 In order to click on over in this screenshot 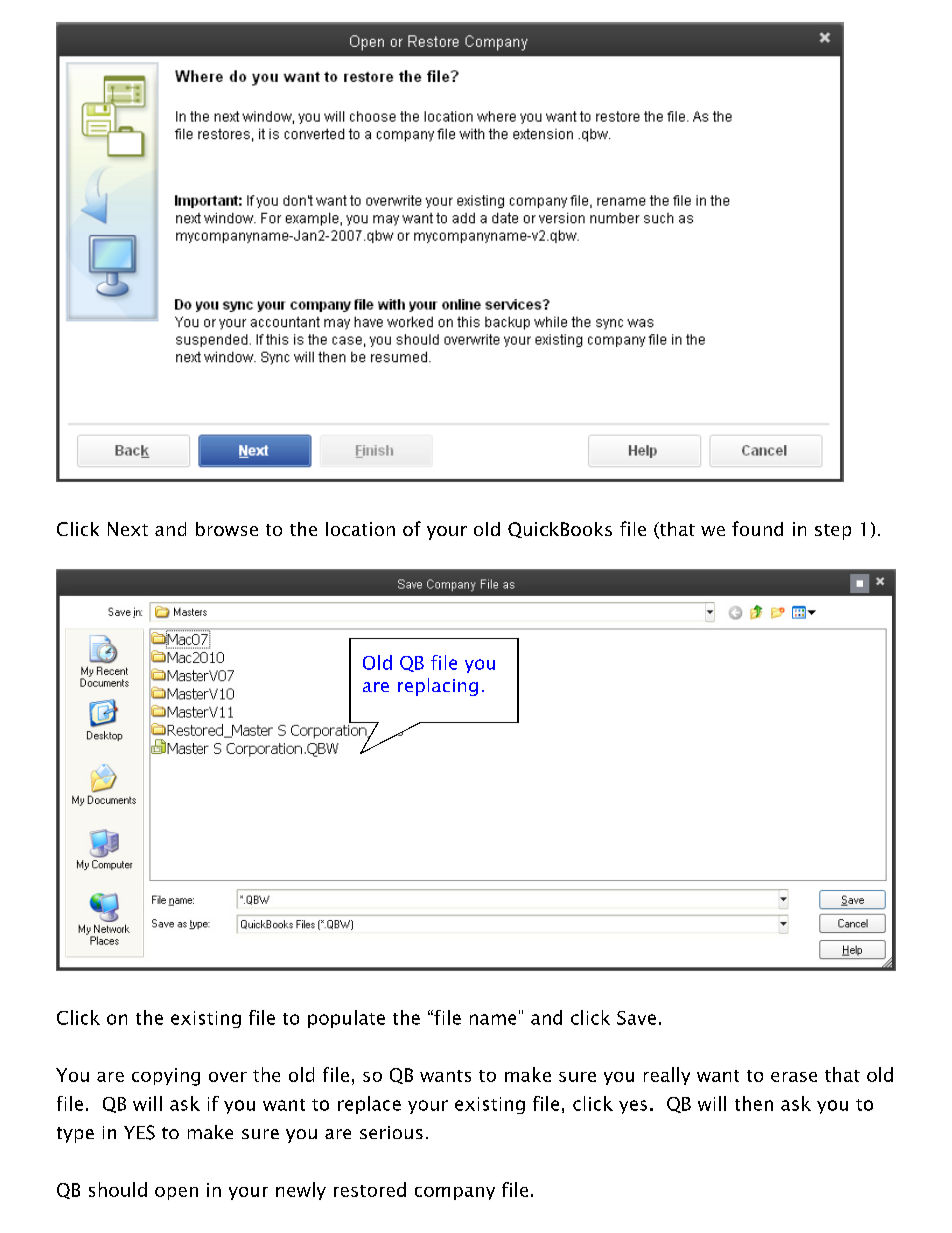, I will do `click(228, 1077)`.
